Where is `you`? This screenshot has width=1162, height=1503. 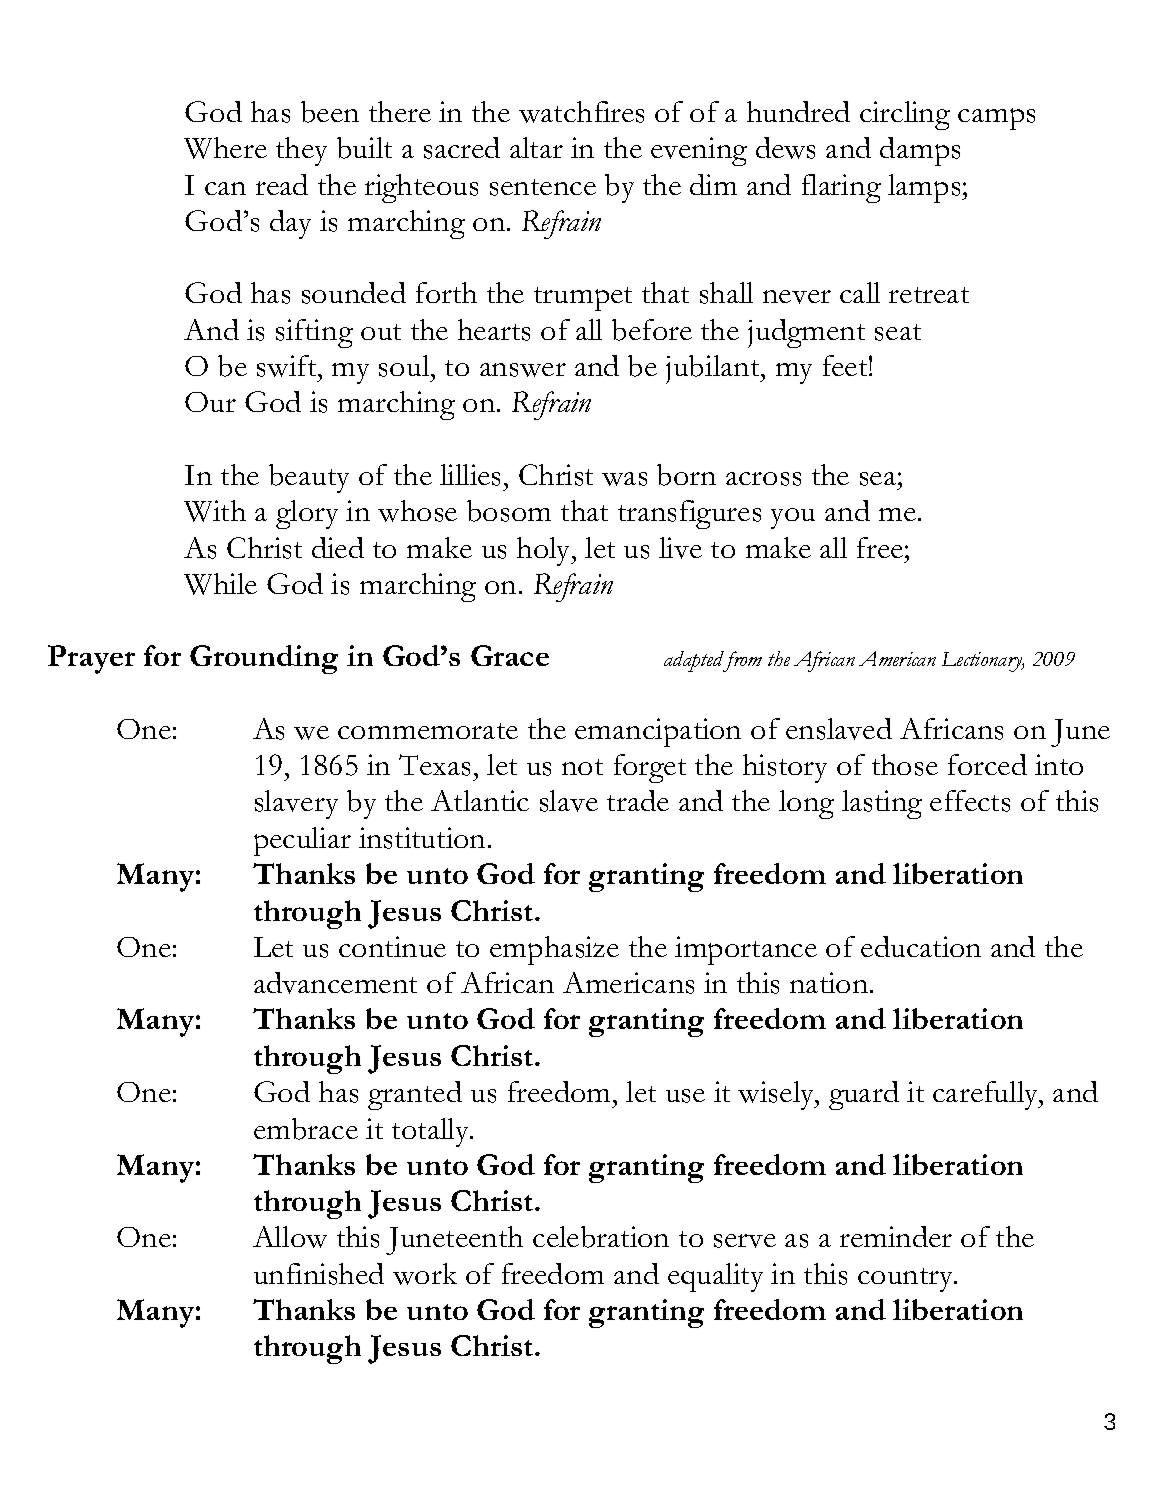 you is located at coordinates (793, 518).
